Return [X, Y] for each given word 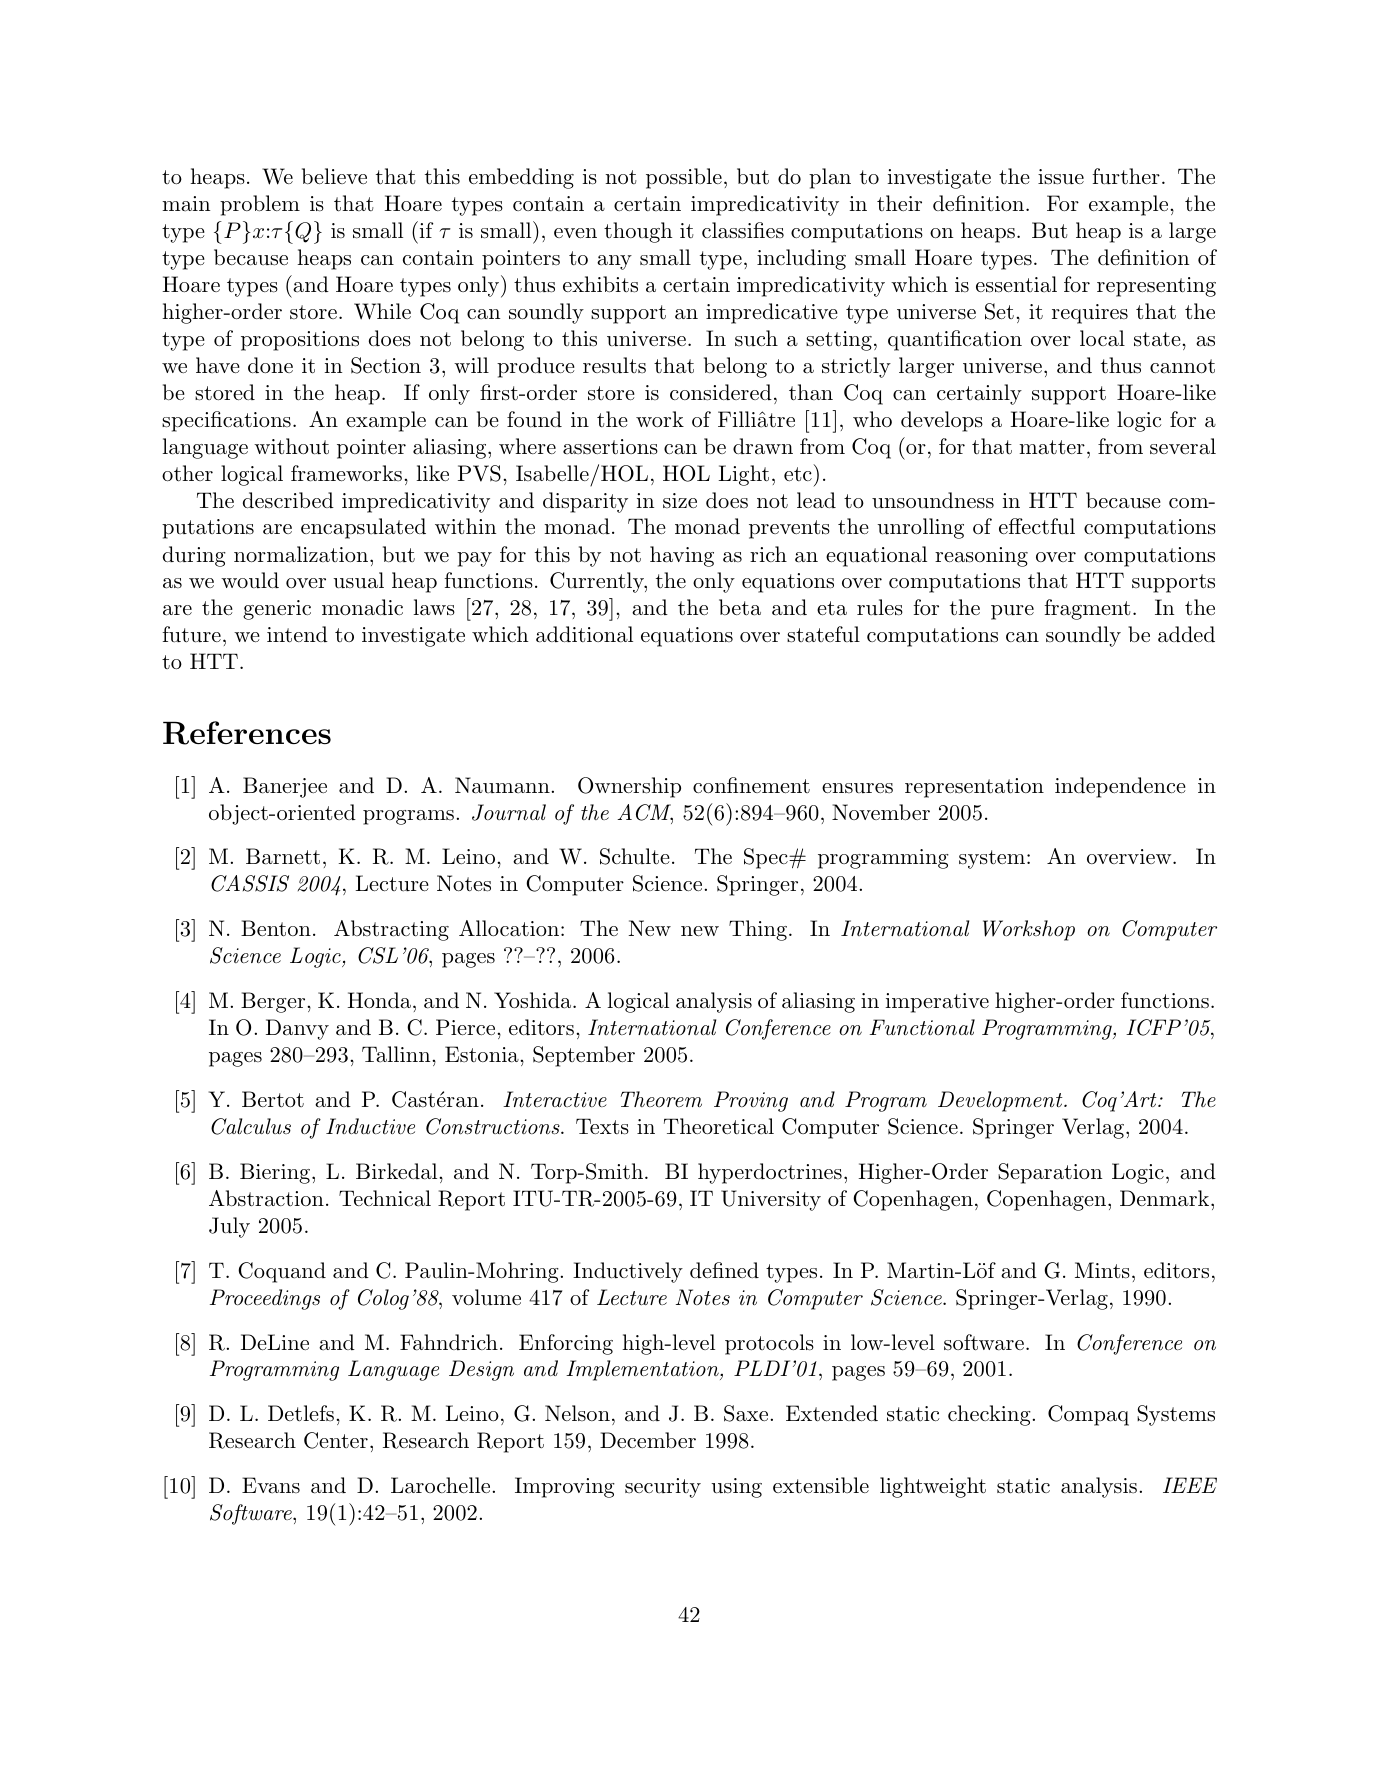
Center [336, 1440]
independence [1120, 787]
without [291, 446]
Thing [758, 930]
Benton [276, 928]
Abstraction [266, 1198]
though [638, 232]
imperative [937, 1003]
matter [1052, 447]
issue [1061, 177]
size [680, 500]
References [247, 733]
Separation [1050, 1173]
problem [260, 205]
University [771, 1200]
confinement [751, 785]
